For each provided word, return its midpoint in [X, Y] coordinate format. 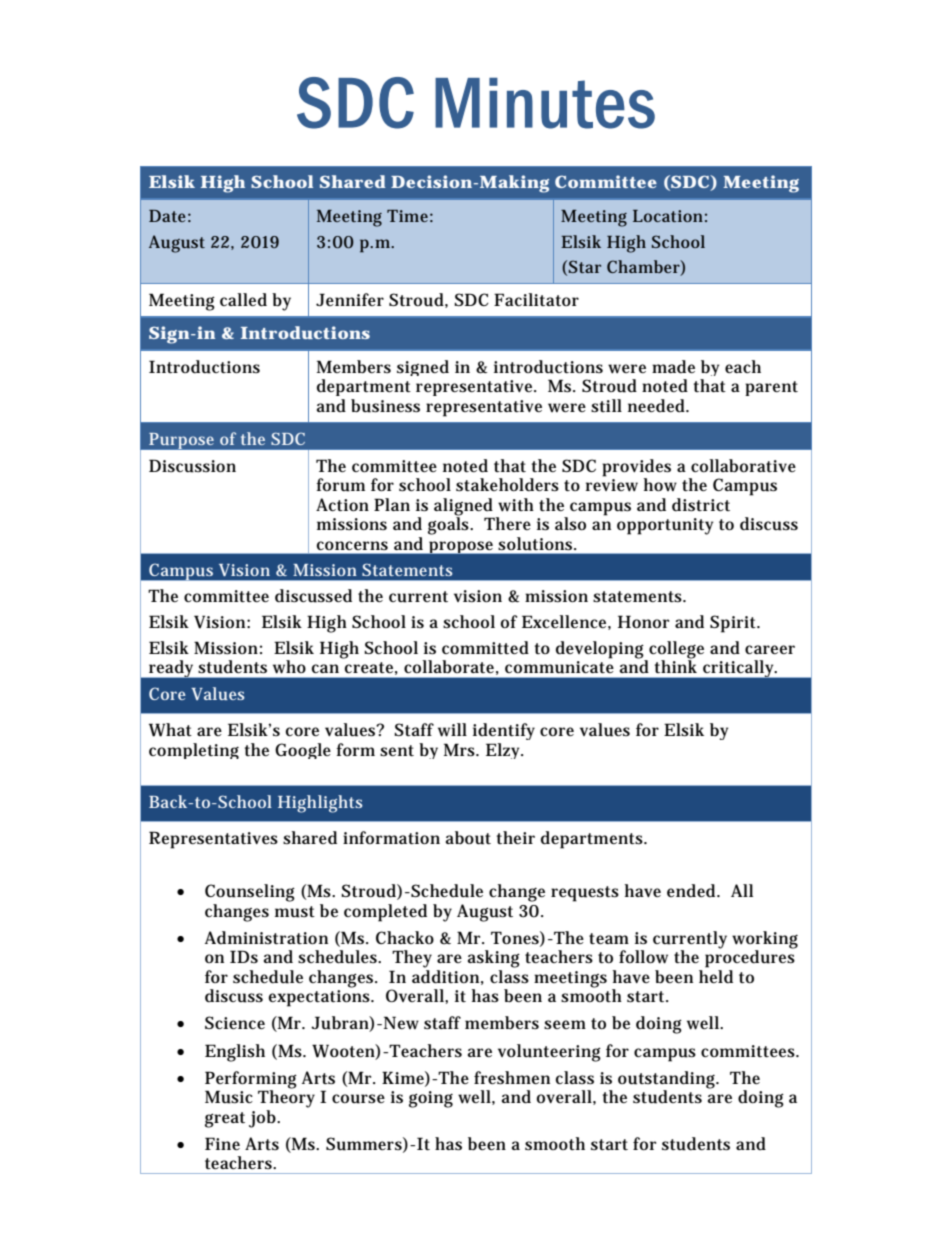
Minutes [545, 103]
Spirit [734, 624]
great [225, 1120]
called [243, 300]
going [431, 1099]
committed [485, 647]
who [289, 667]
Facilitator [536, 299]
